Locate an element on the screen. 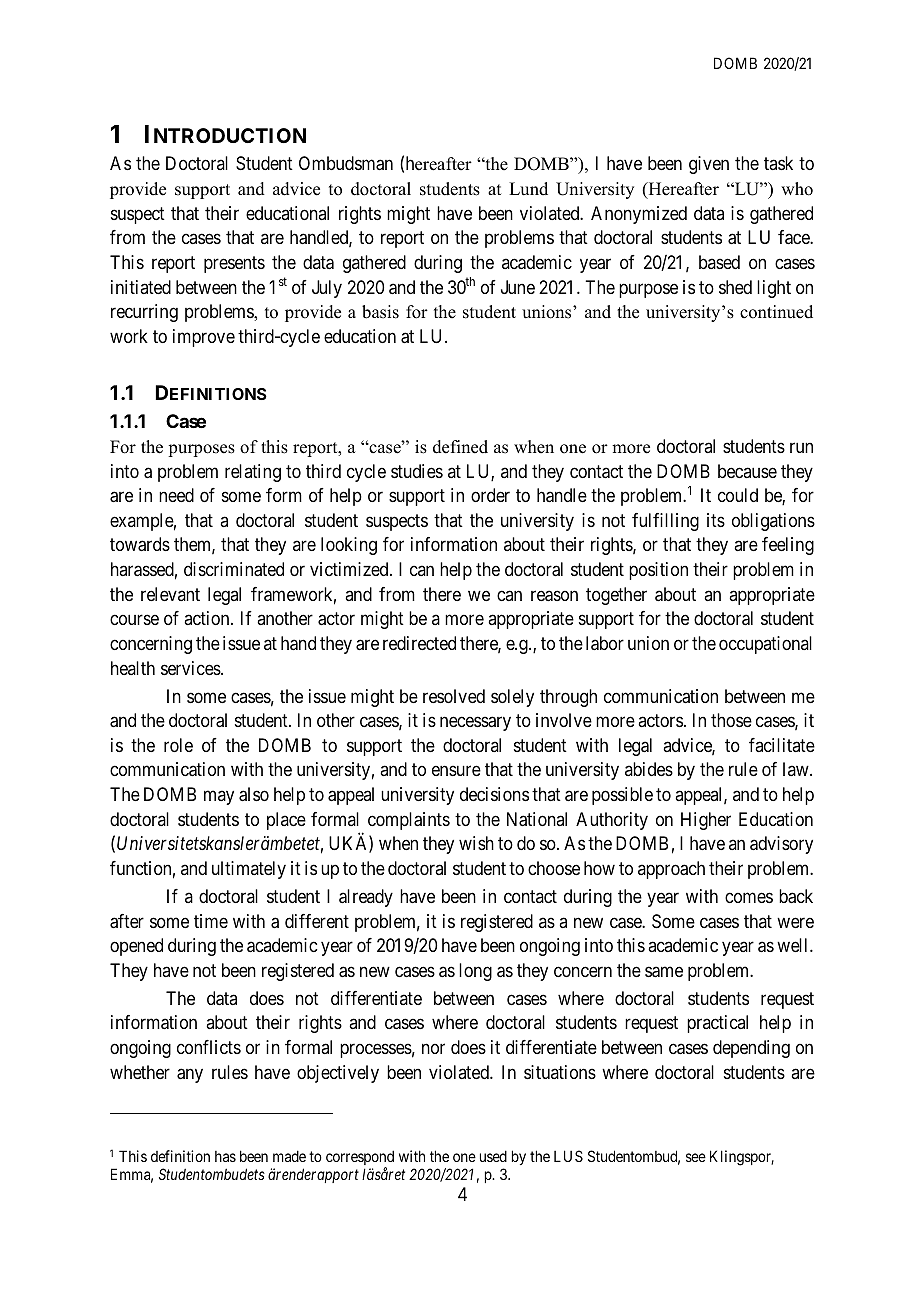  given is located at coordinates (709, 165).
